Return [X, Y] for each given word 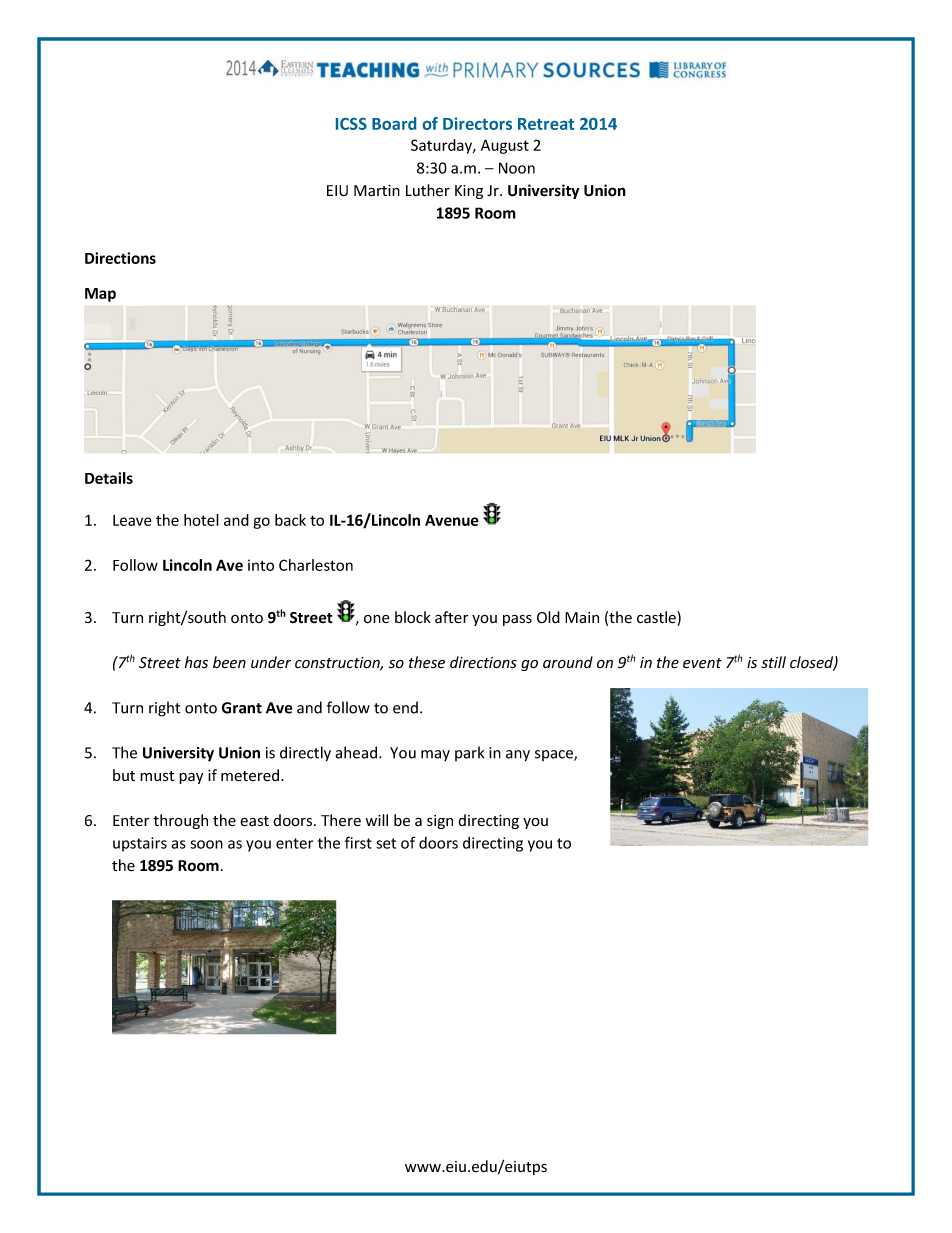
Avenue [452, 520]
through [180, 821]
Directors [477, 123]
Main [582, 618]
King [469, 192]
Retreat [546, 124]
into [261, 565]
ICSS [351, 124]
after [451, 617]
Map [100, 295]
